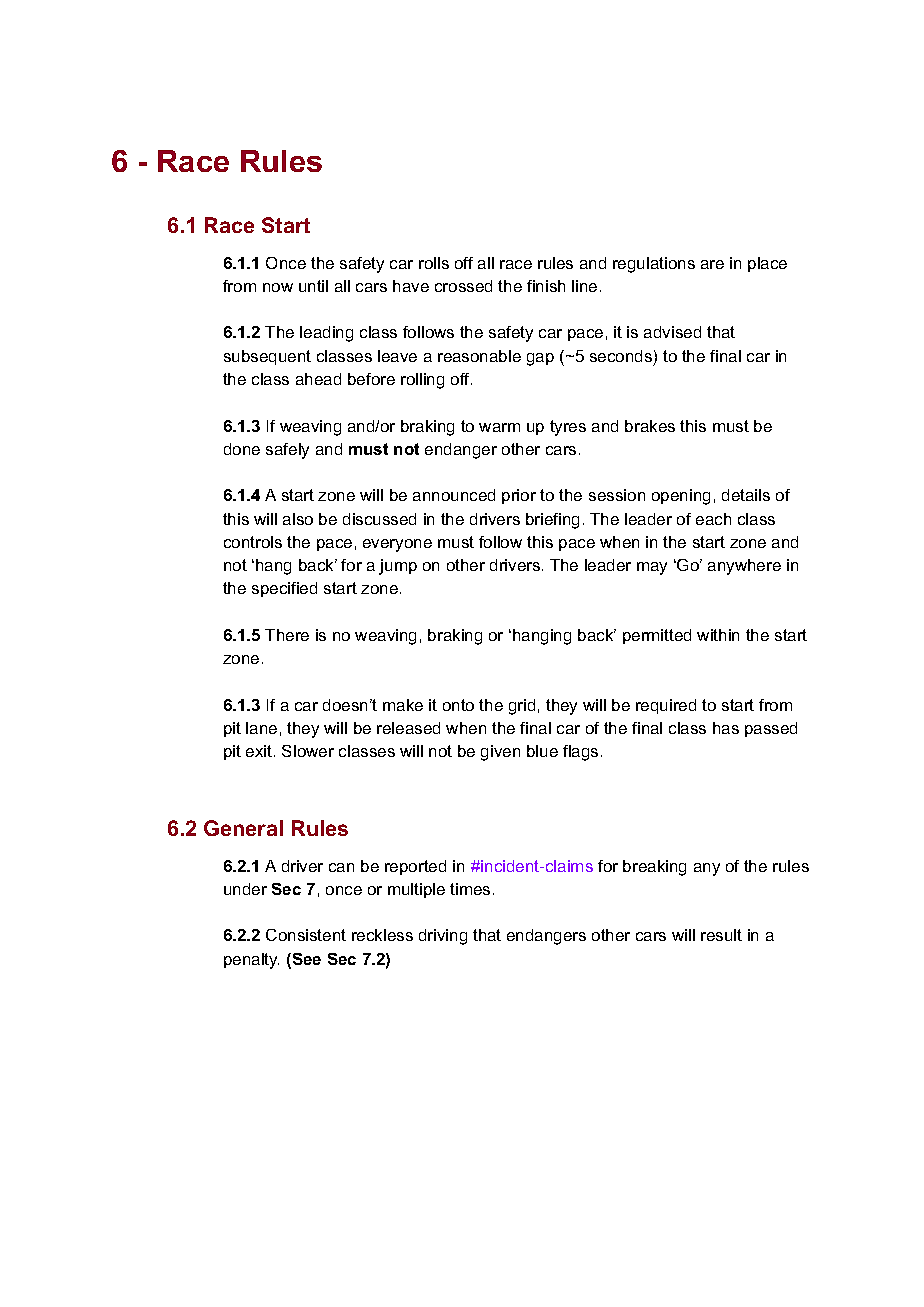 This screenshot has height=1307, width=924. Describe the element at coordinates (718, 635) in the screenshot. I see `within` at that location.
